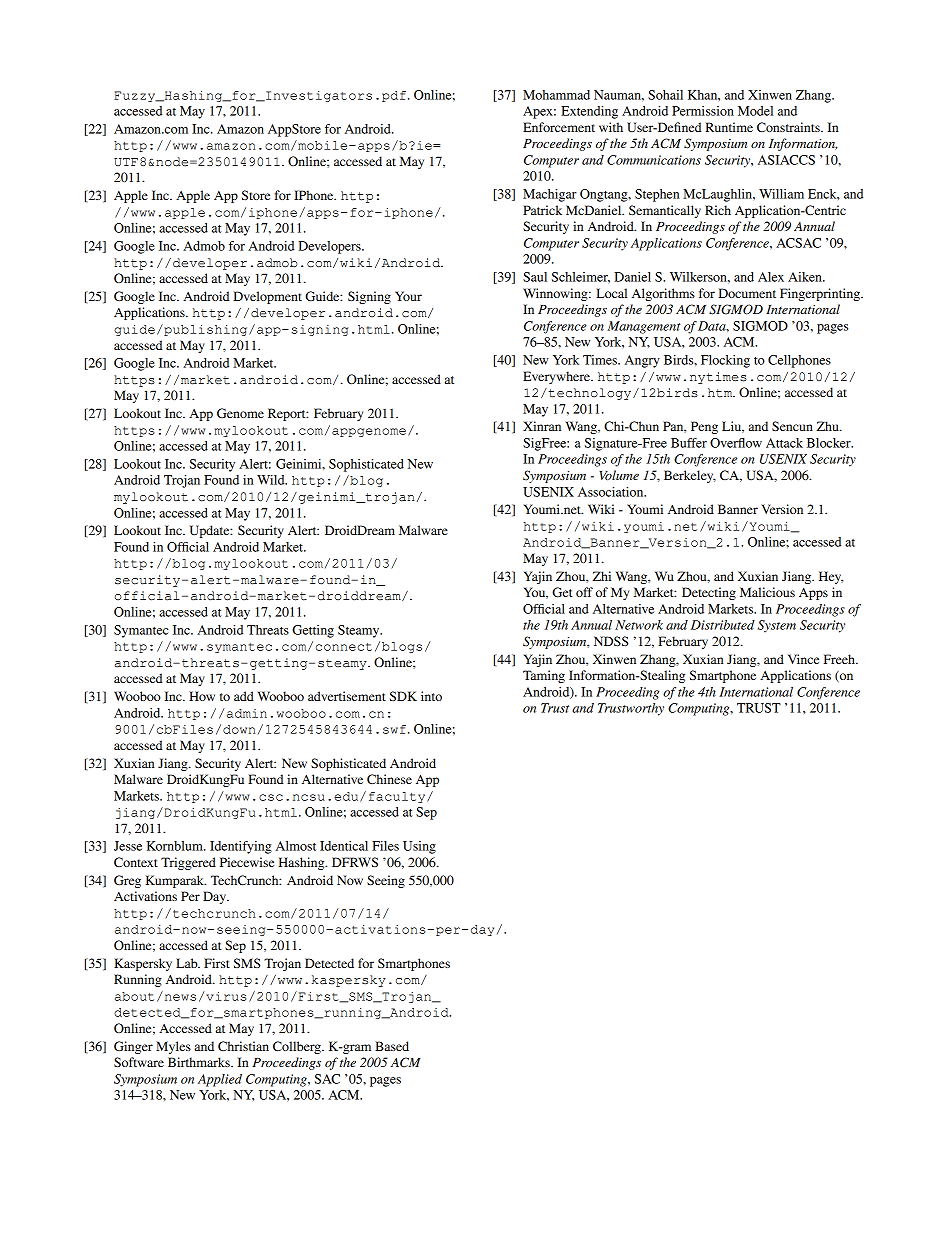 The image size is (952, 1233). I want to click on Wild, so click(272, 480).
